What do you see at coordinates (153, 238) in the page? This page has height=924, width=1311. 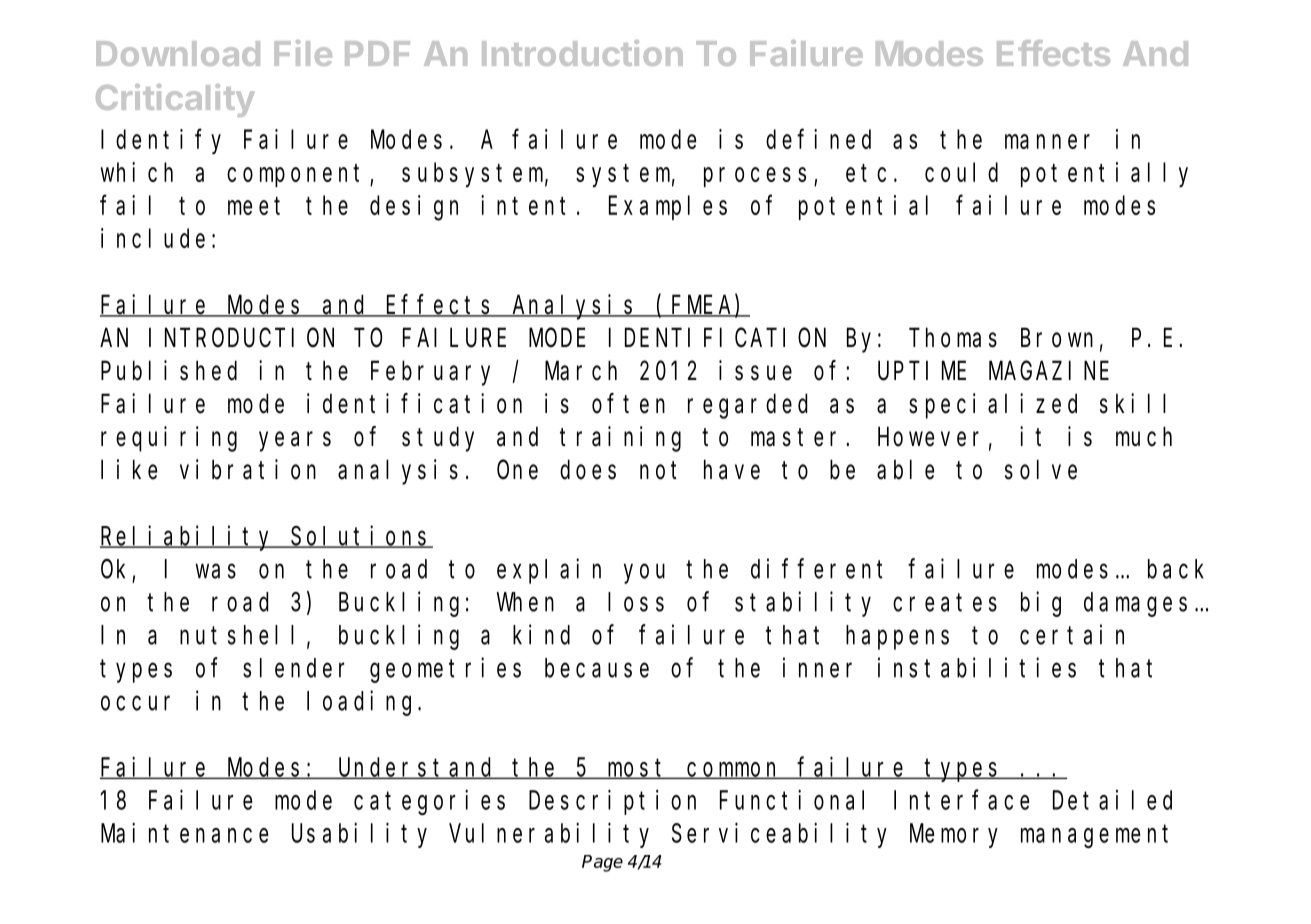 I see `include` at bounding box center [153, 238].
